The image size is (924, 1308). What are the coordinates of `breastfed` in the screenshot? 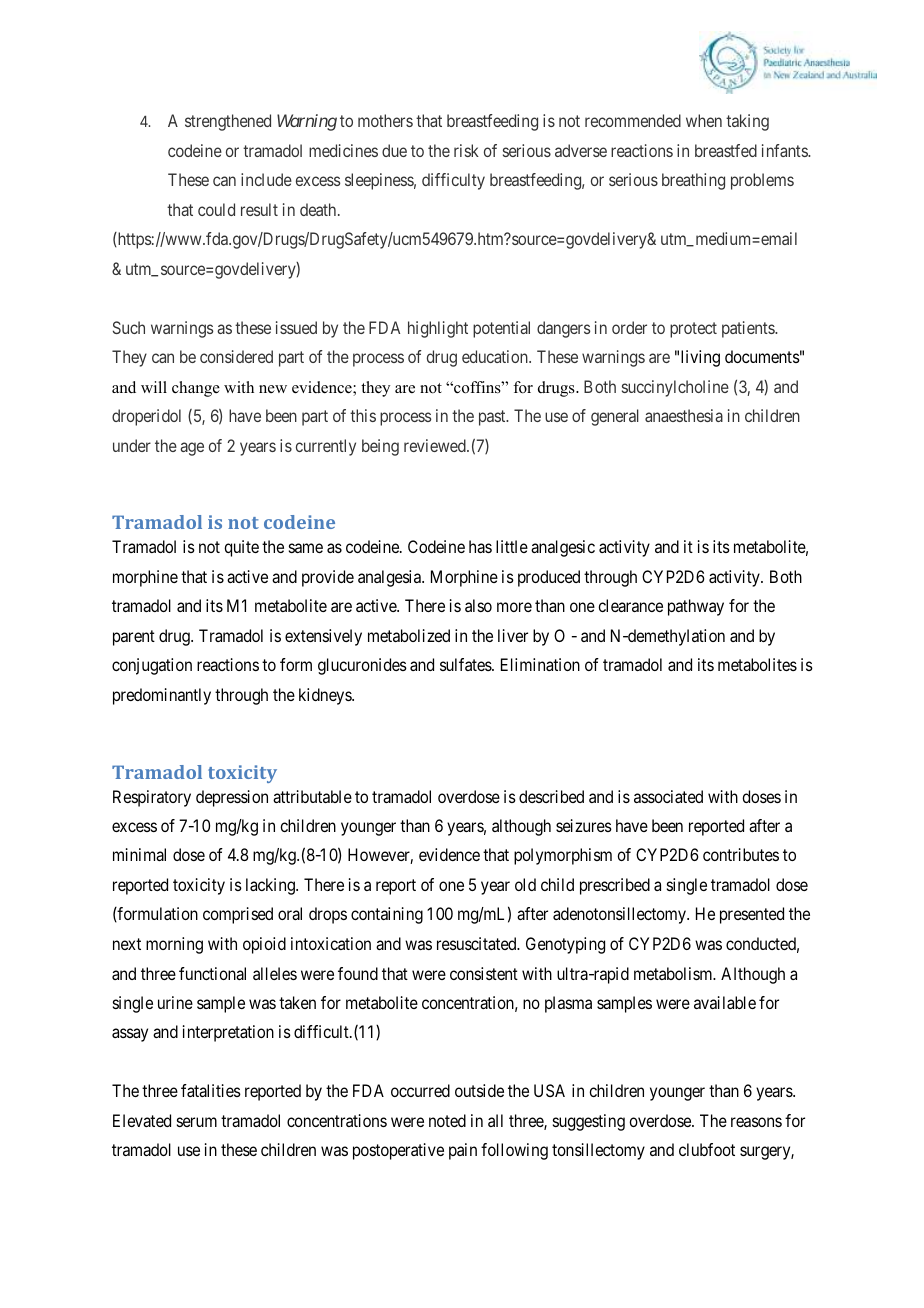 It's located at (726, 150).
